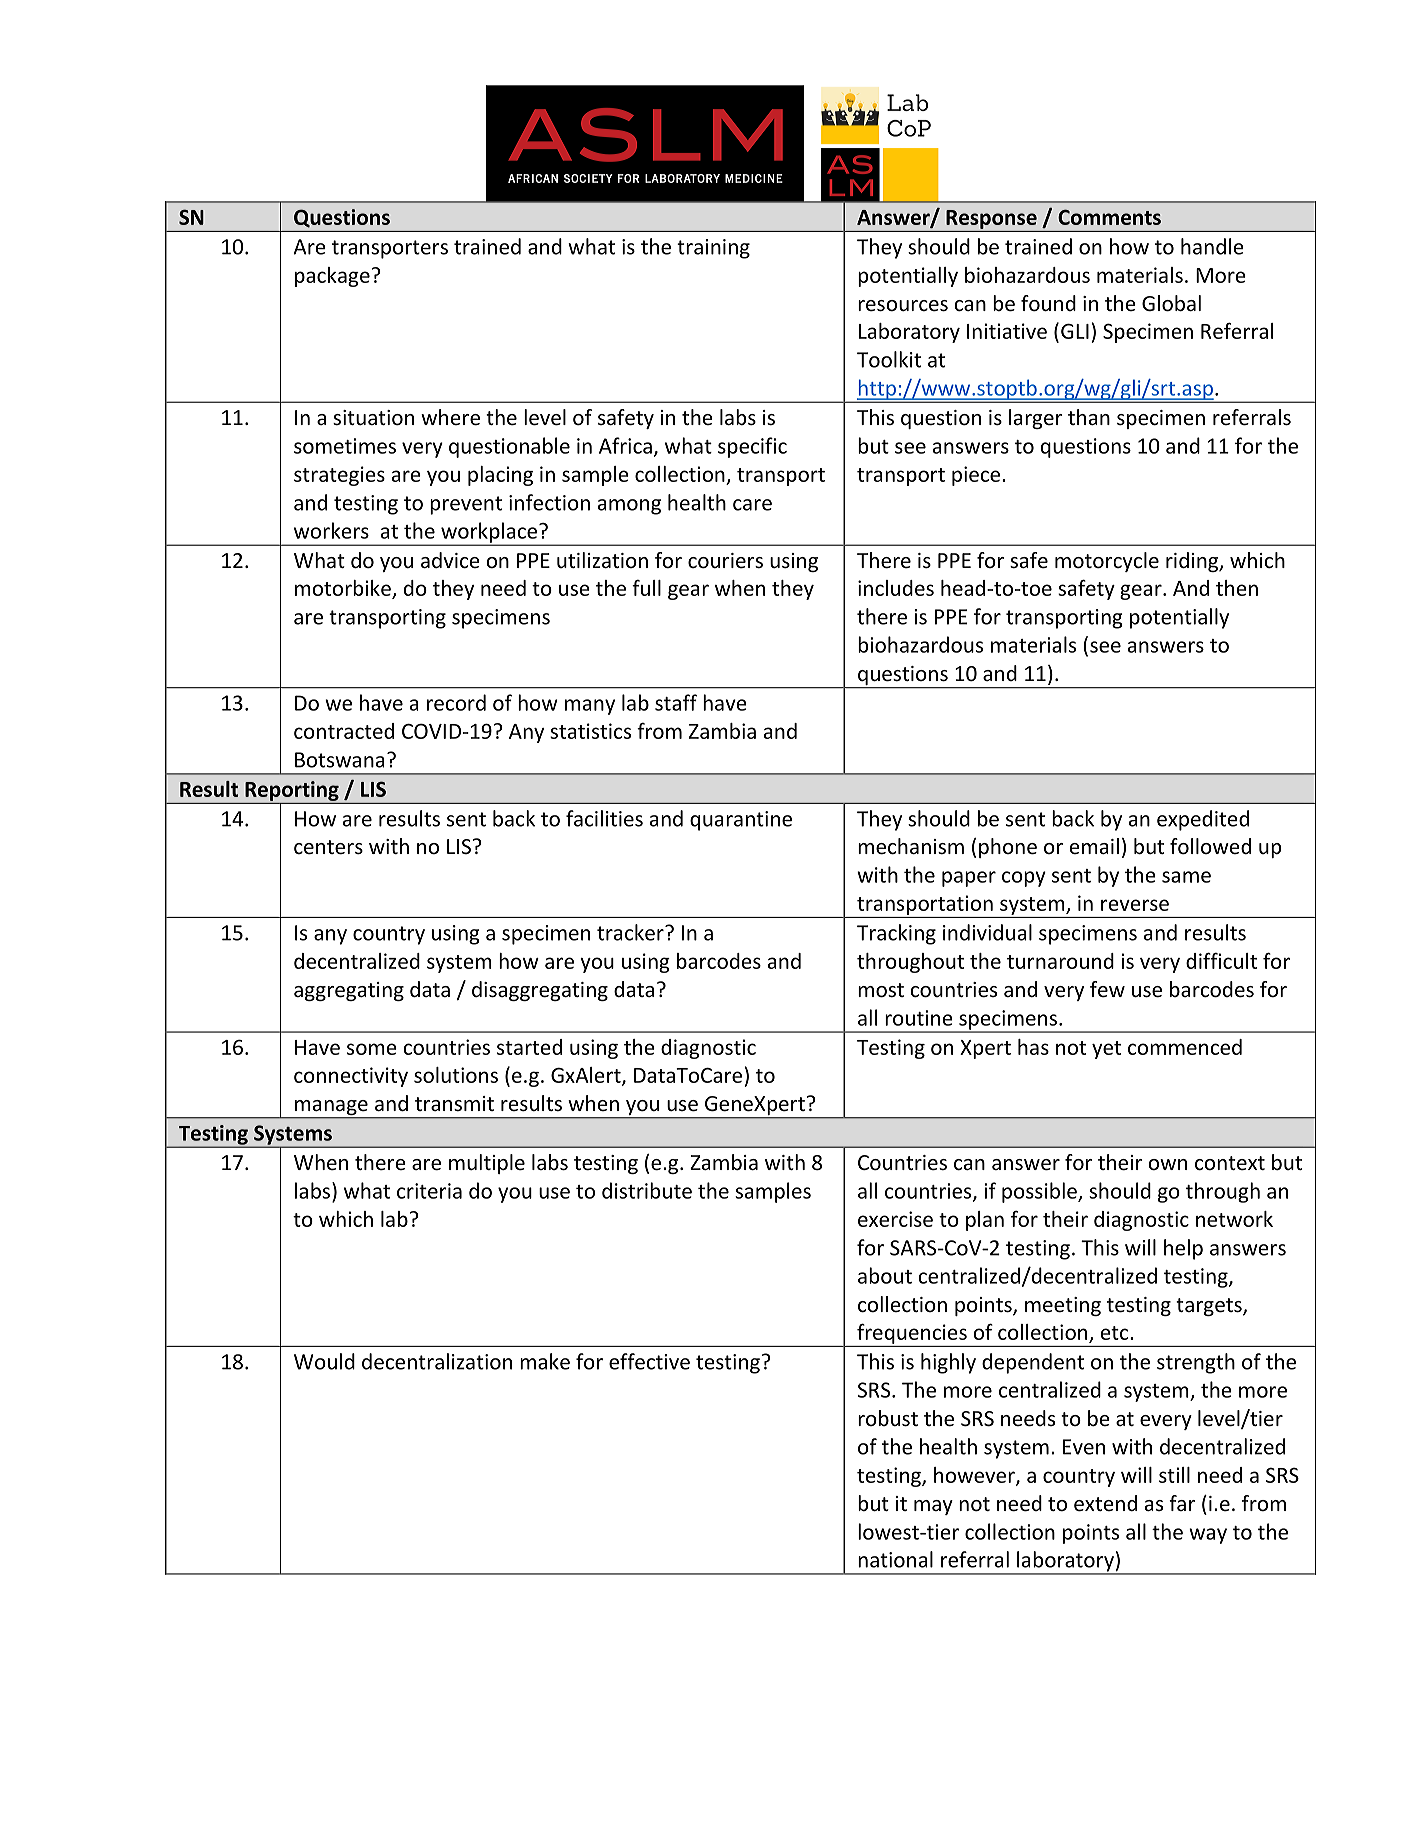 The width and height of the document is (1419, 1836). What do you see at coordinates (1107, 562) in the document?
I see `motorcycle` at bounding box center [1107, 562].
